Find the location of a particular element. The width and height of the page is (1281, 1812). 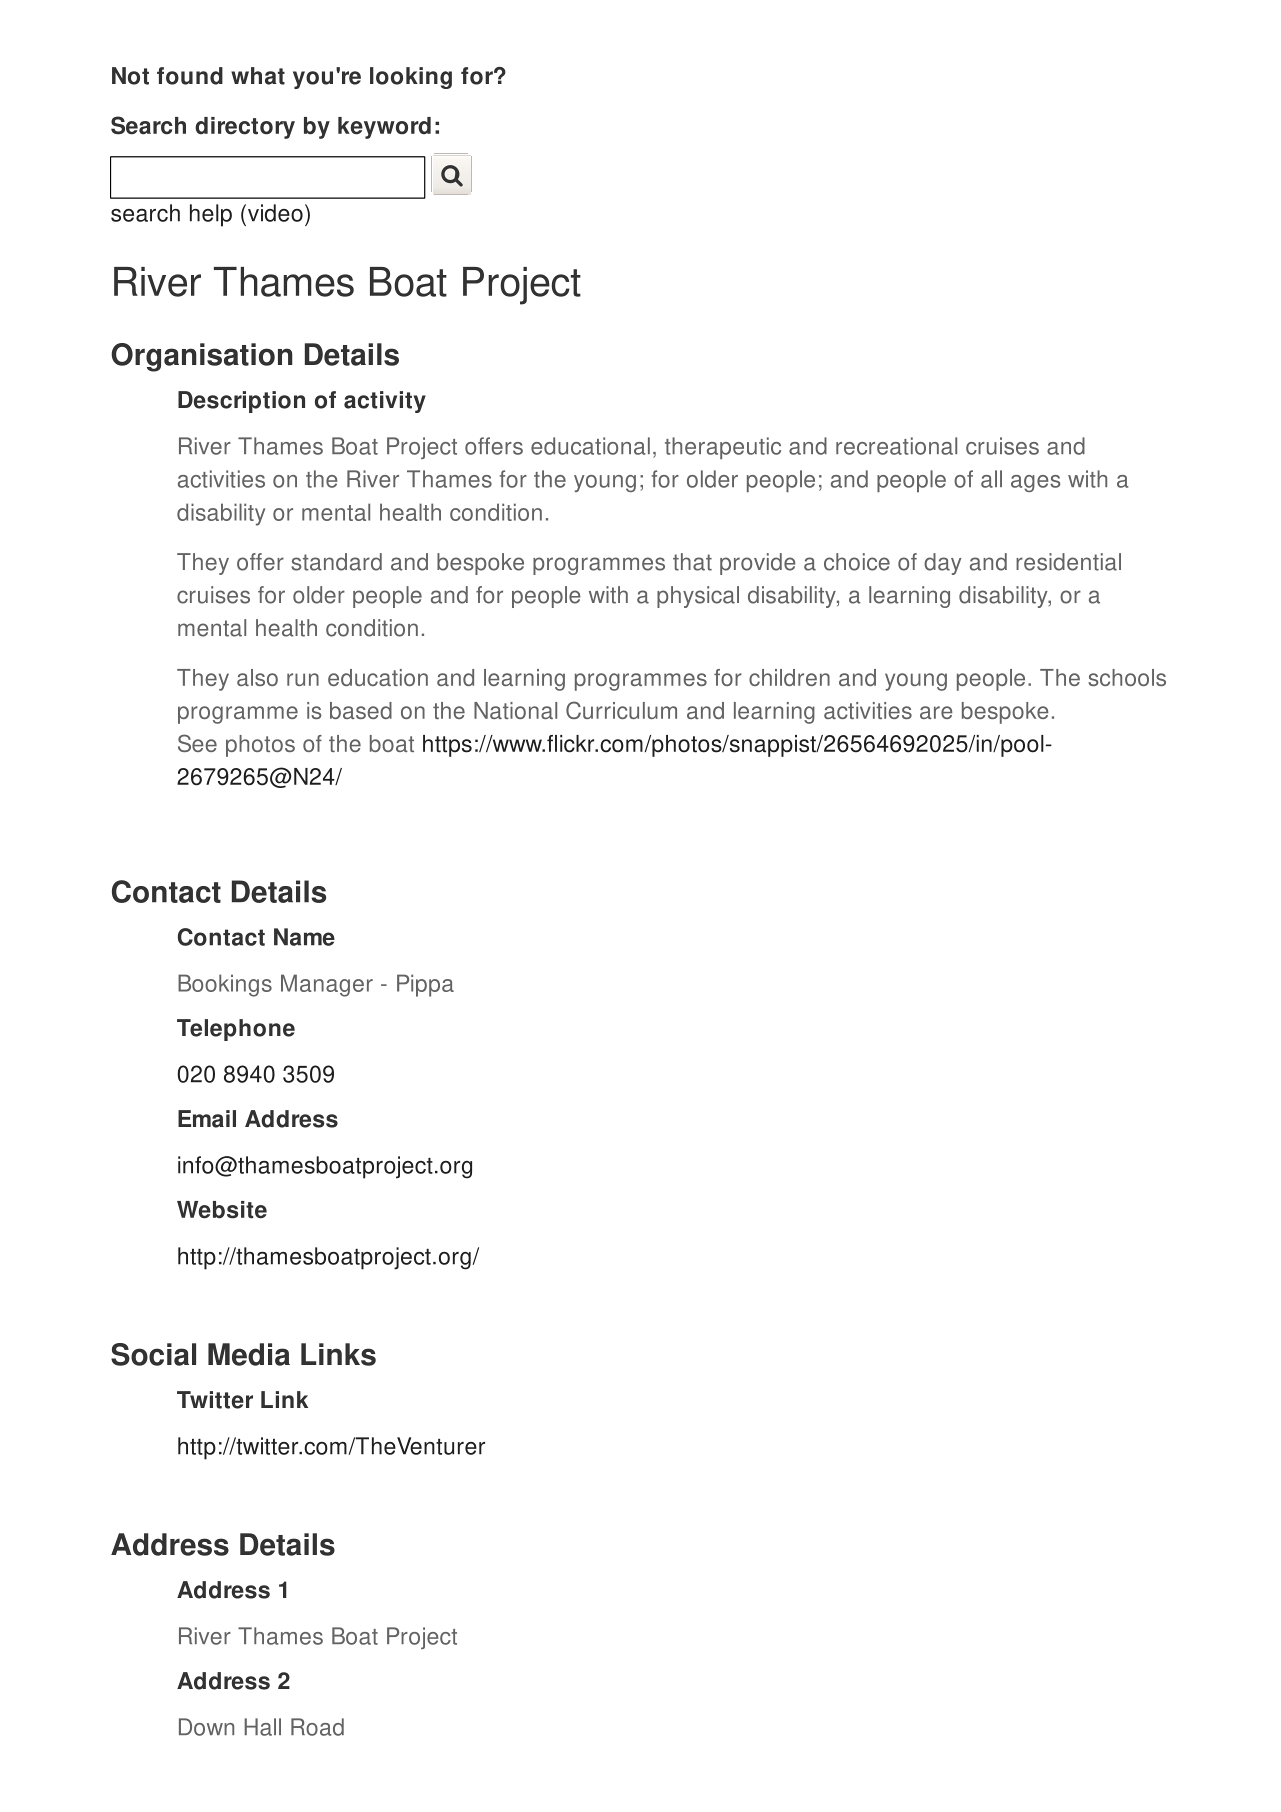

See is located at coordinates (197, 743).
